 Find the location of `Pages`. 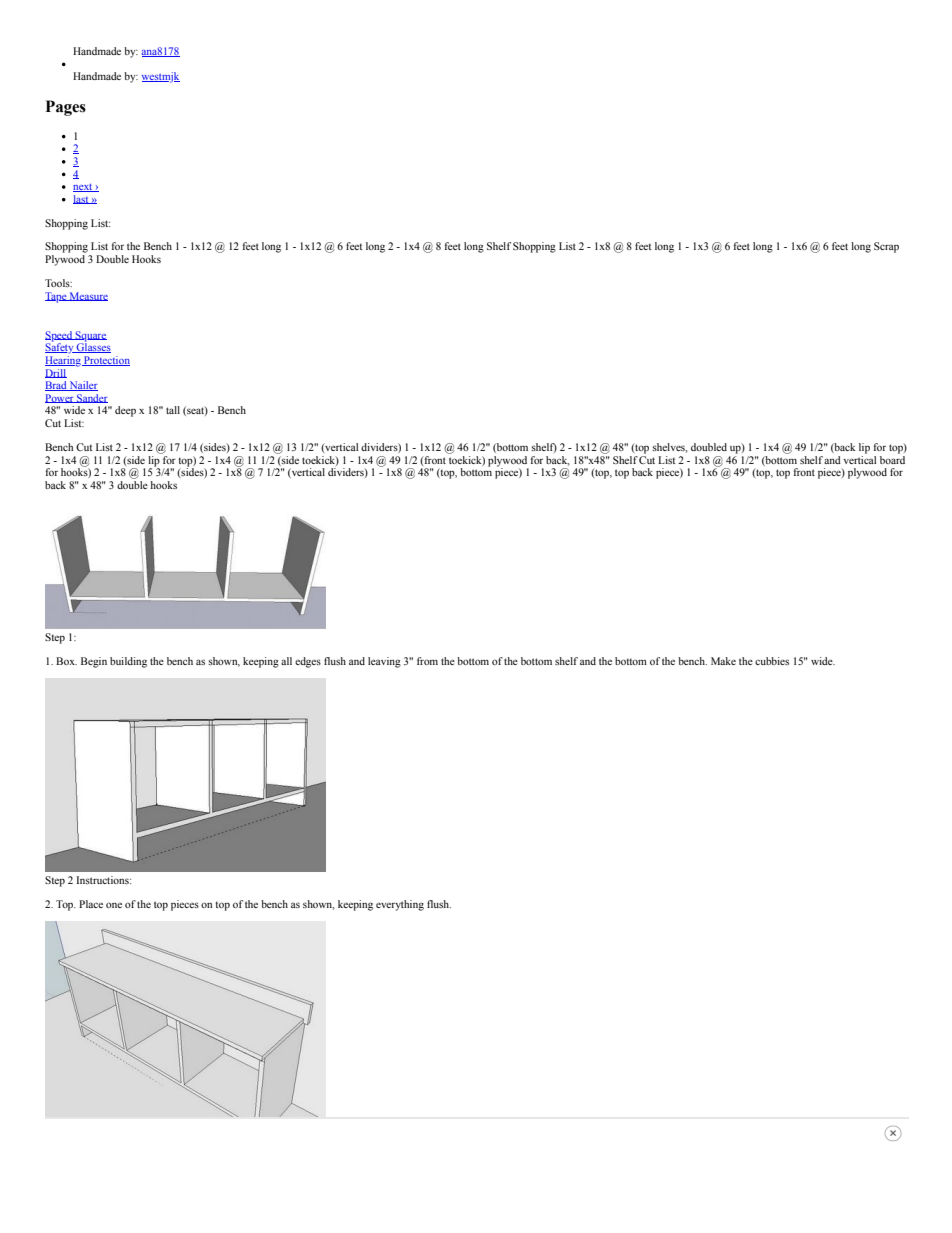

Pages is located at coordinates (66, 108).
